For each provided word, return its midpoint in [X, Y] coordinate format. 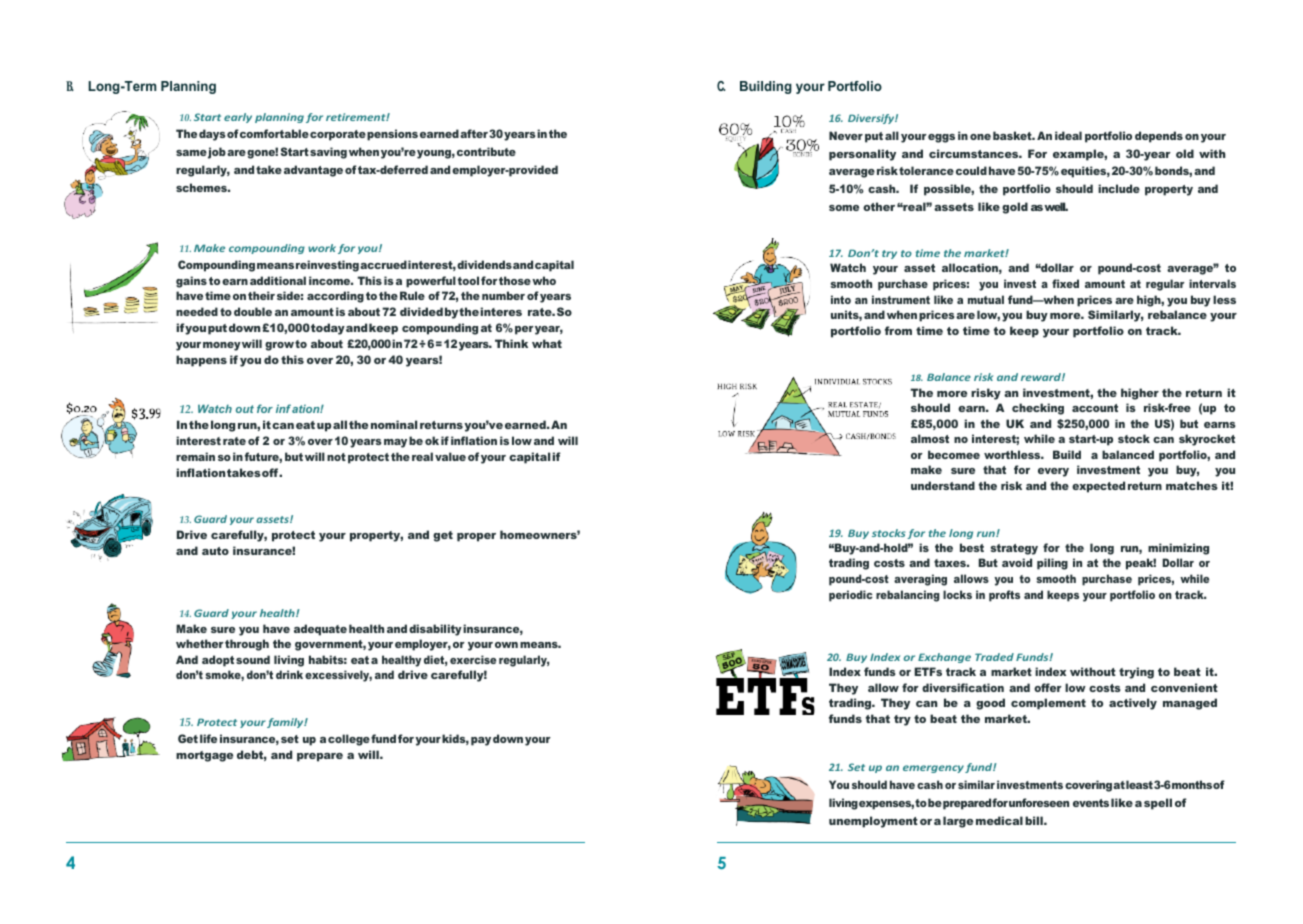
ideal [1068, 135]
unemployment [873, 822]
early [238, 118]
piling [1052, 564]
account [1095, 408]
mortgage [204, 756]
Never [846, 135]
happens [201, 361]
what [547, 343]
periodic [851, 596]
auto [215, 551]
